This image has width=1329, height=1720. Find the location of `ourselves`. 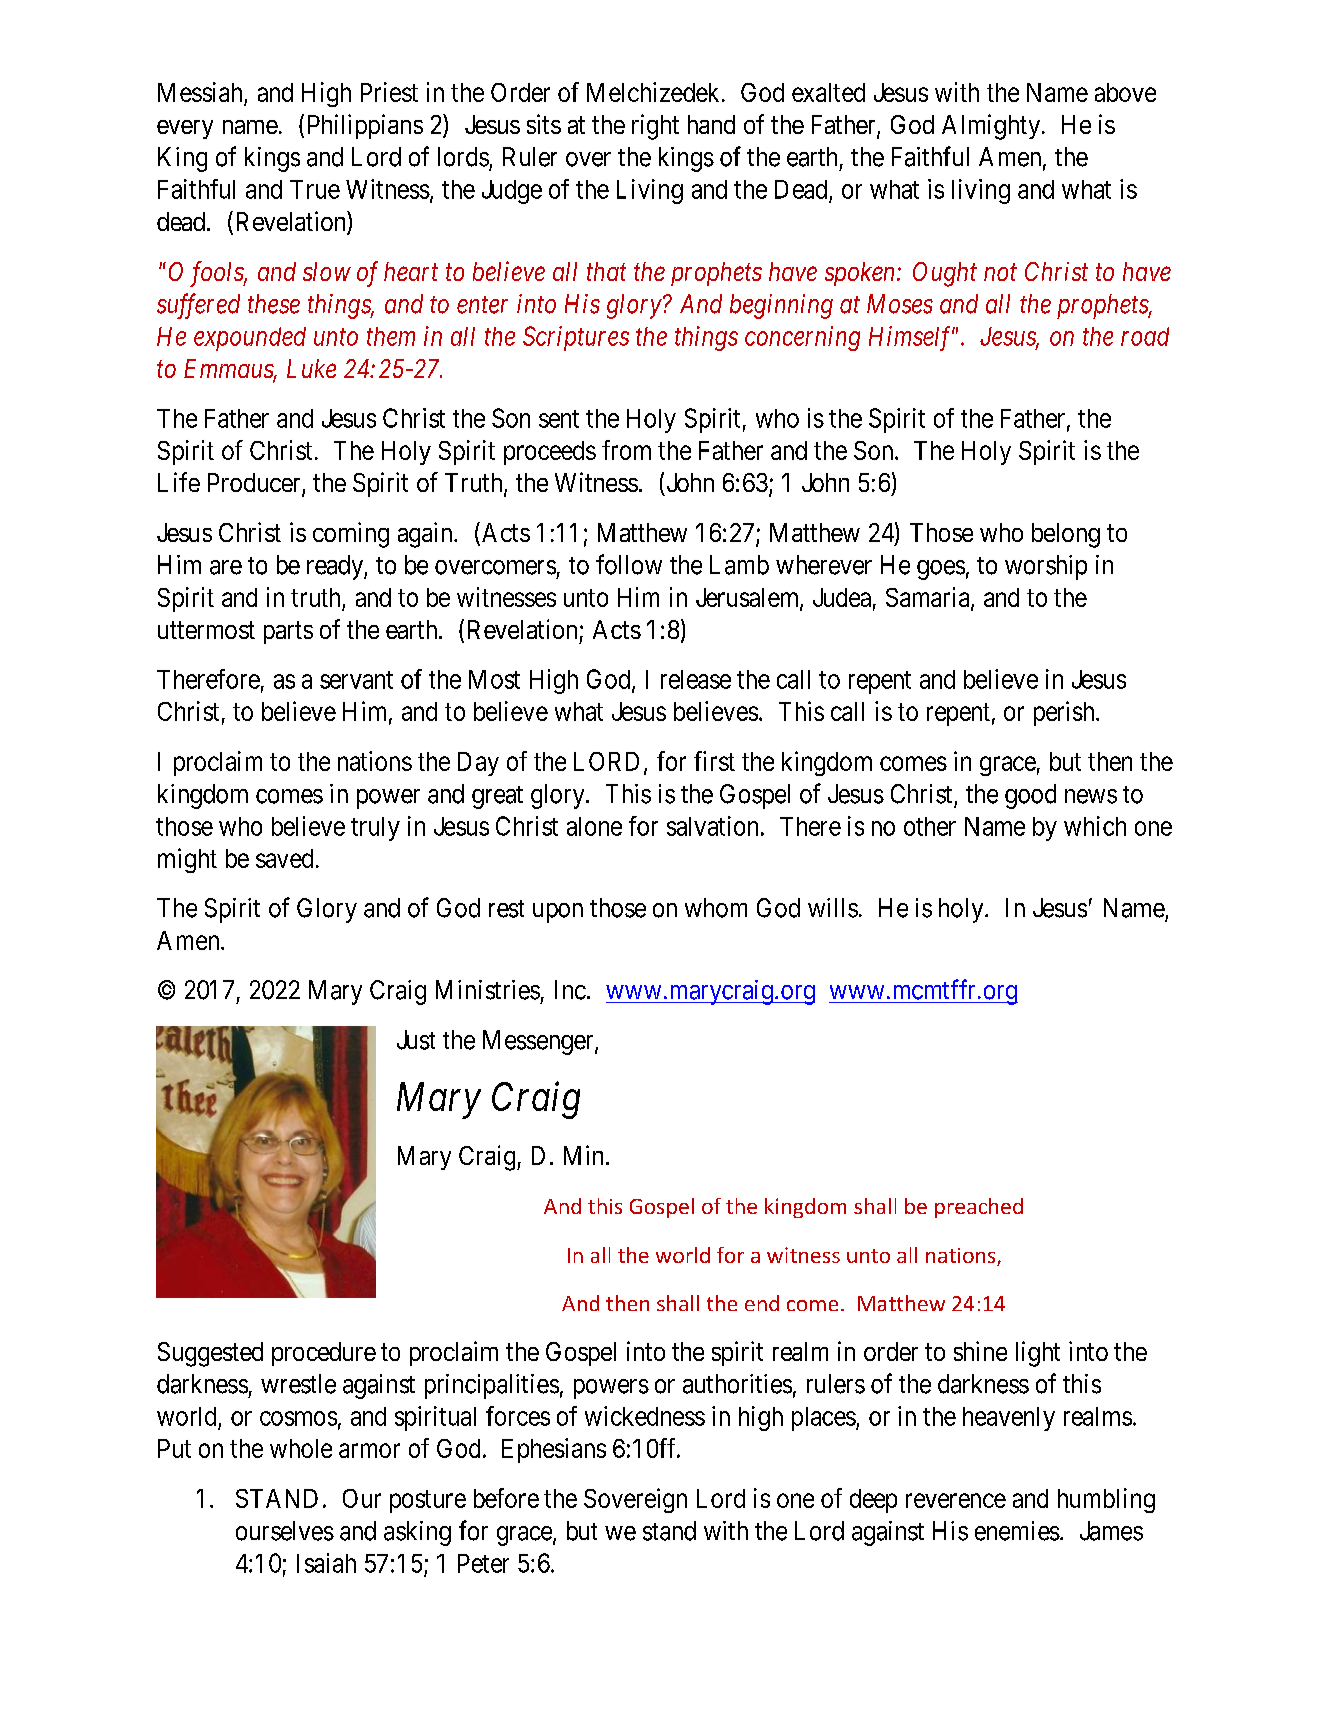

ourselves is located at coordinates (285, 1531).
